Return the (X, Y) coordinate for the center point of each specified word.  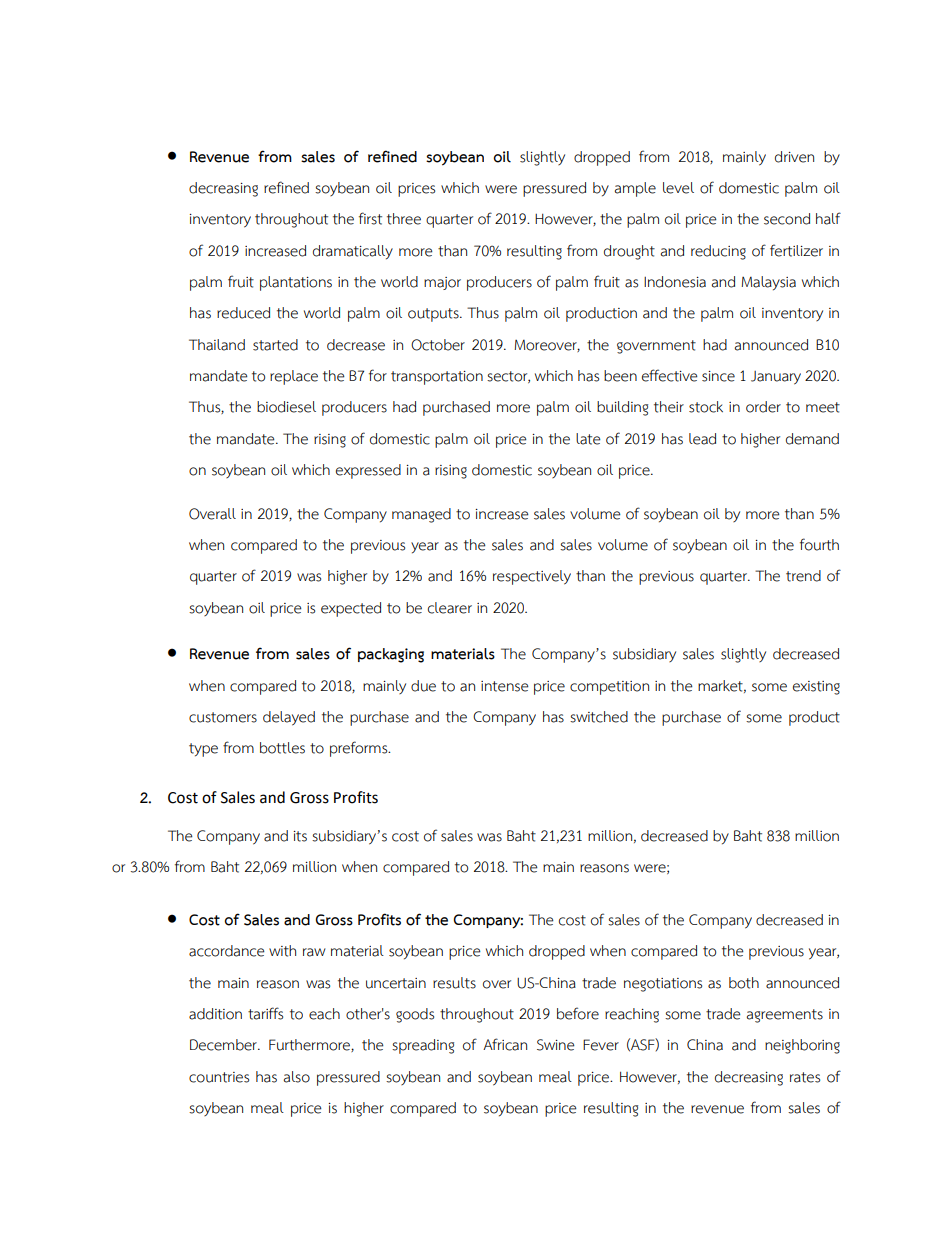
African (505, 1044)
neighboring (802, 1046)
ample (635, 189)
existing (816, 688)
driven (794, 157)
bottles (282, 748)
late (588, 439)
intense (505, 686)
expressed (368, 471)
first (370, 218)
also (297, 1077)
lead (702, 439)
